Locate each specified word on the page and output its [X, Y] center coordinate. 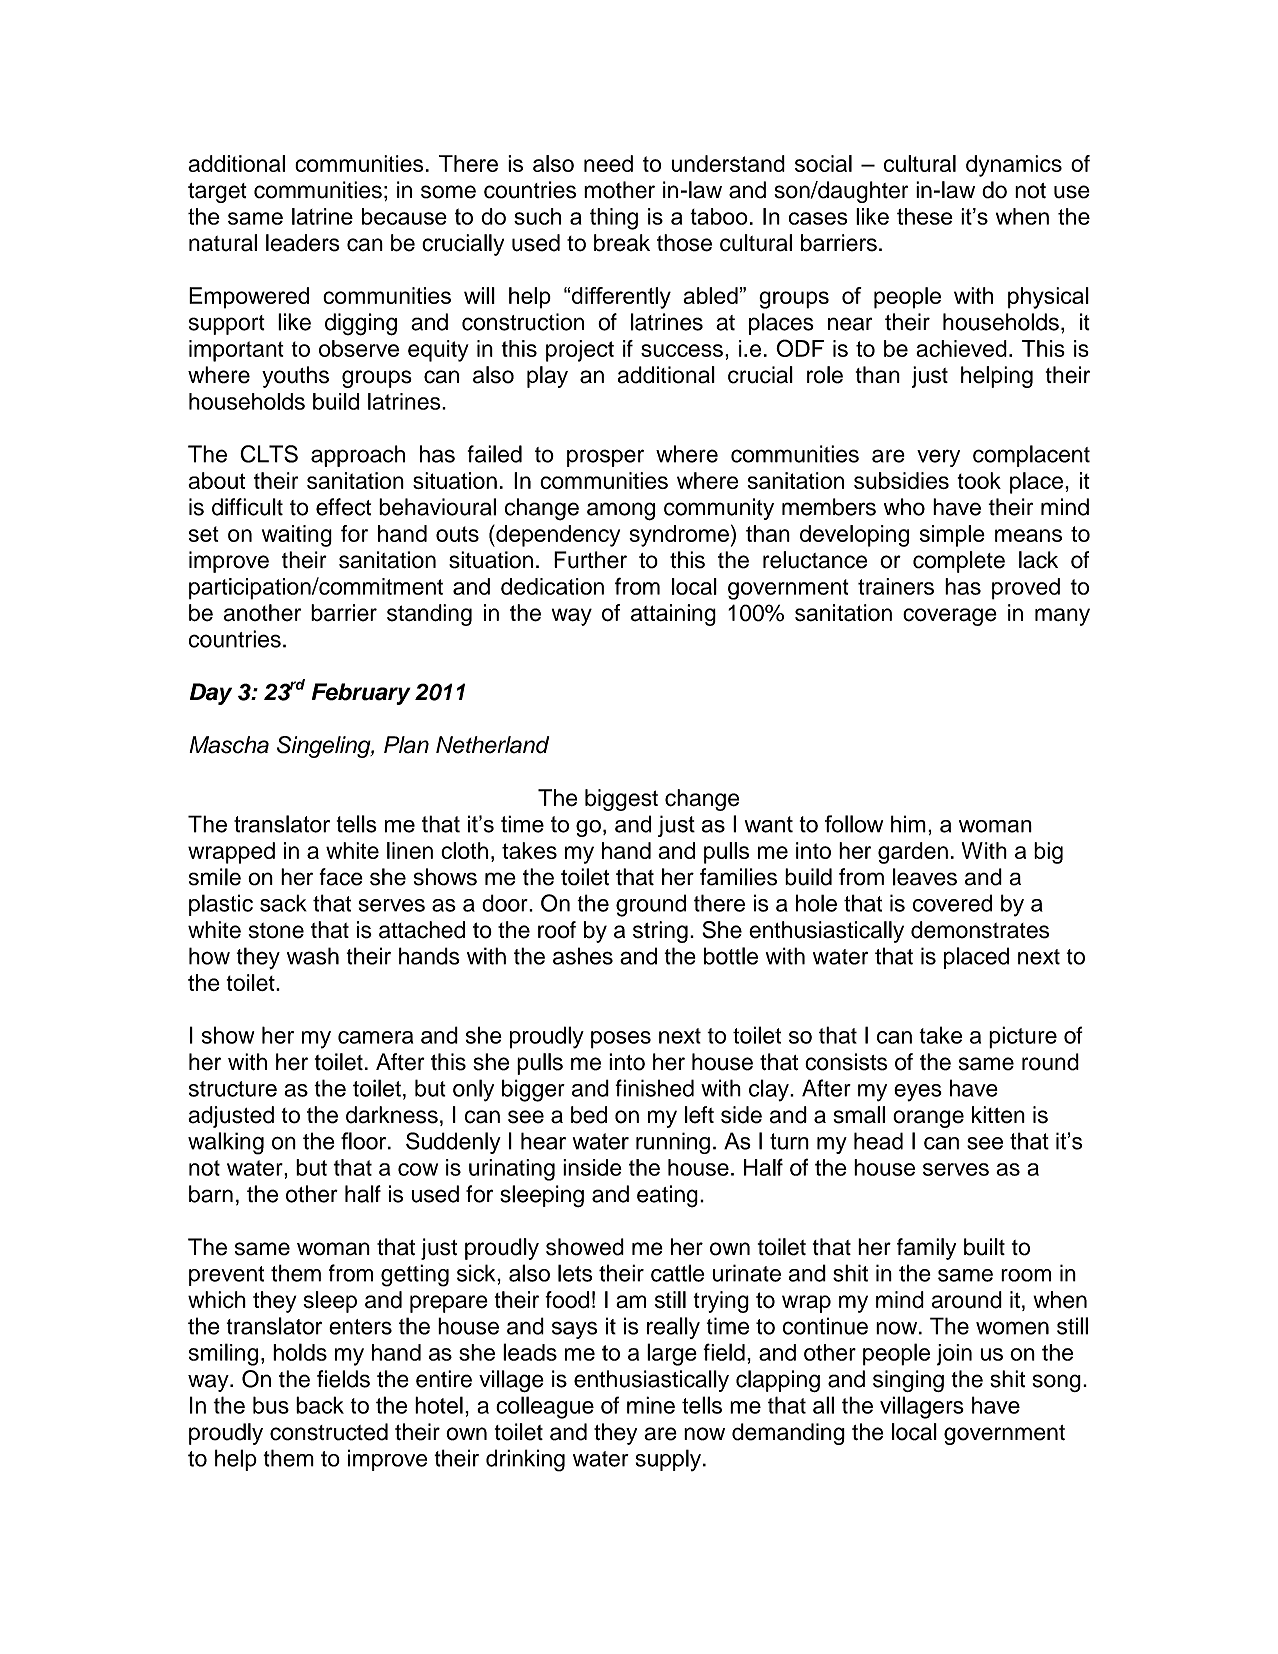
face [341, 877]
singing [908, 1381]
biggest [621, 800]
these [925, 216]
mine [651, 1405]
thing [614, 219]
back [320, 1405]
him [908, 824]
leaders [303, 243]
